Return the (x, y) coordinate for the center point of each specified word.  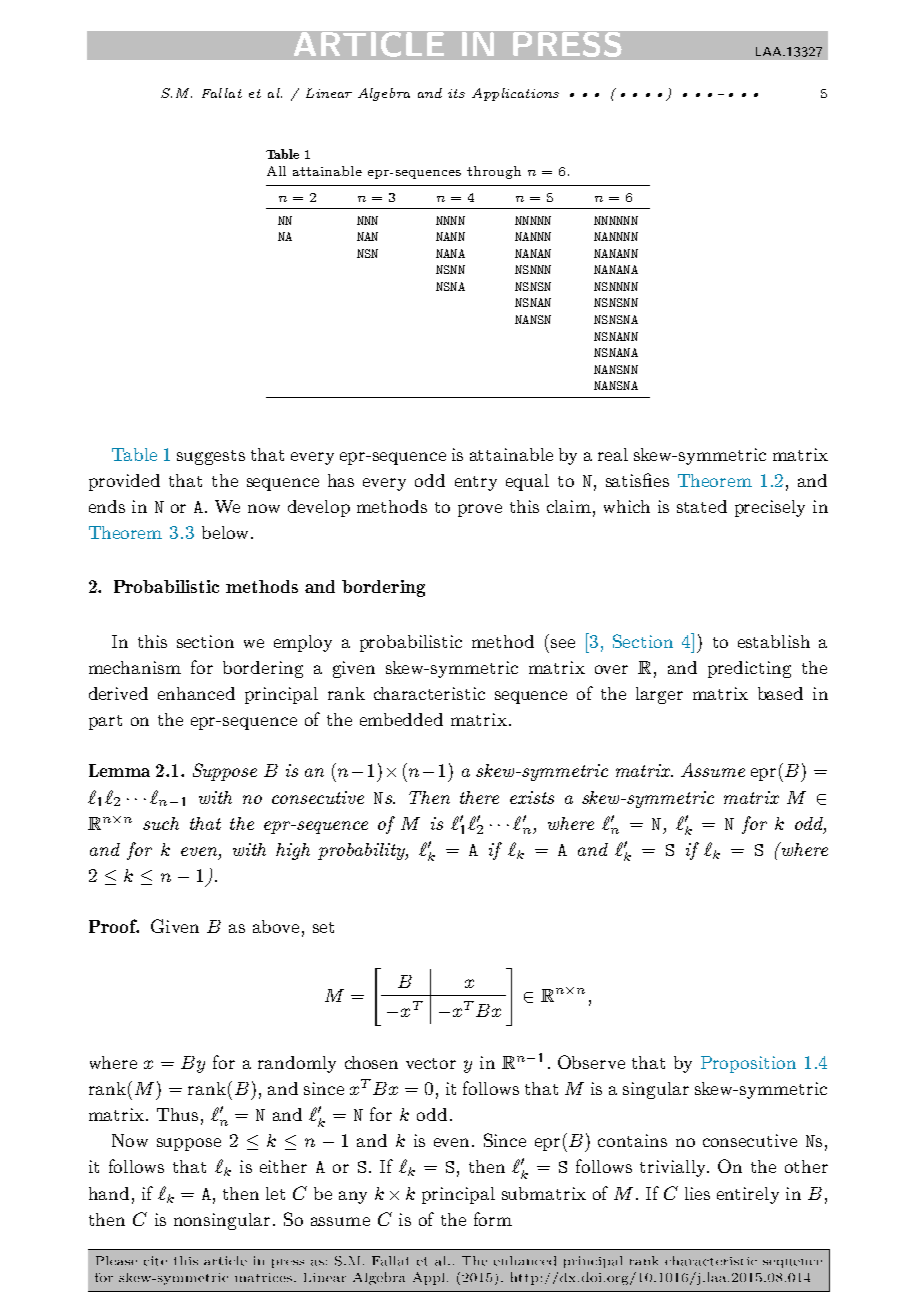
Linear (329, 93)
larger (659, 695)
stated (702, 506)
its (456, 93)
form (493, 1219)
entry (476, 483)
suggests (211, 457)
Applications (515, 94)
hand (109, 1193)
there (479, 797)
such (161, 823)
